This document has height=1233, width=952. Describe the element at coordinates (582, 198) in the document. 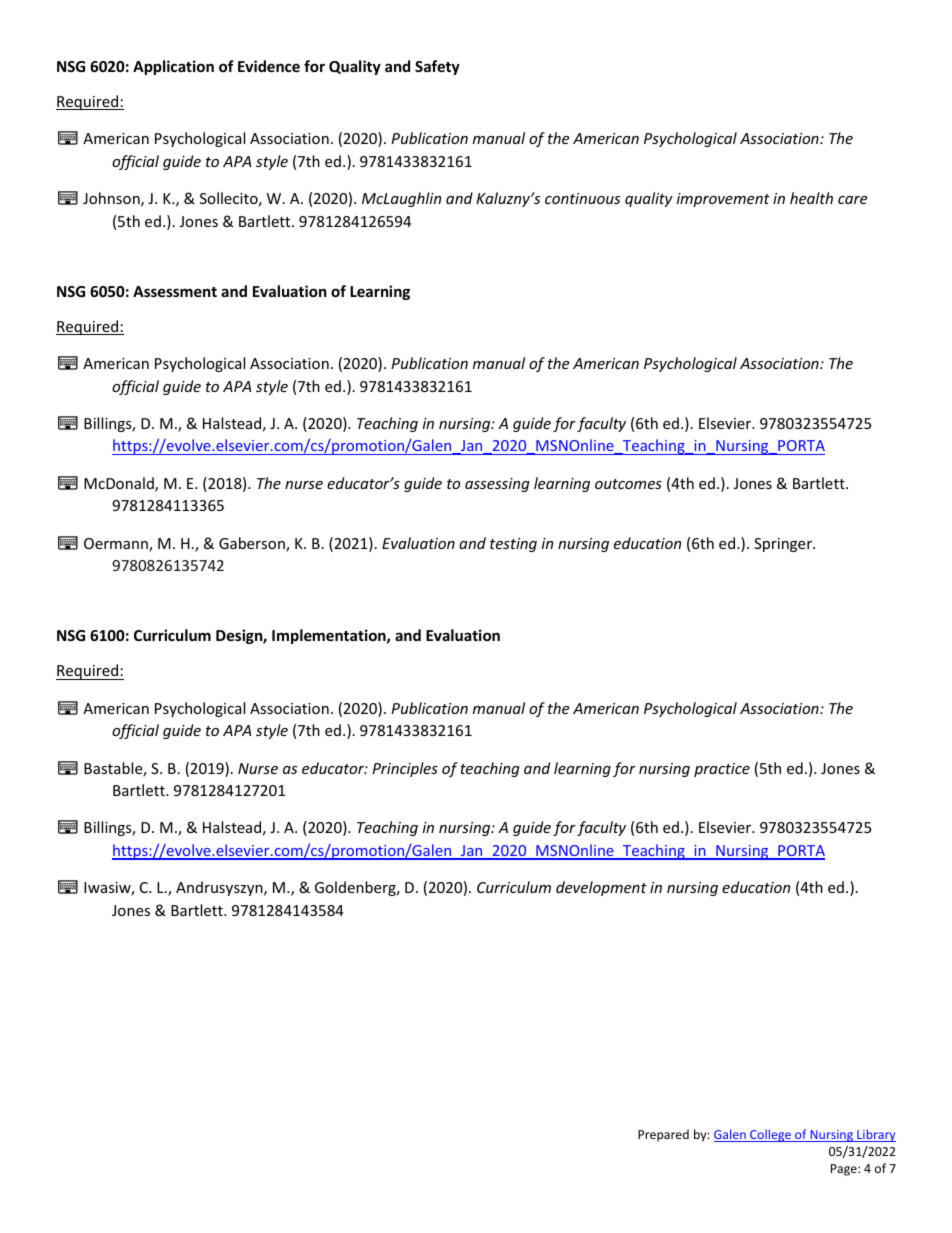

I see `continuous` at that location.
